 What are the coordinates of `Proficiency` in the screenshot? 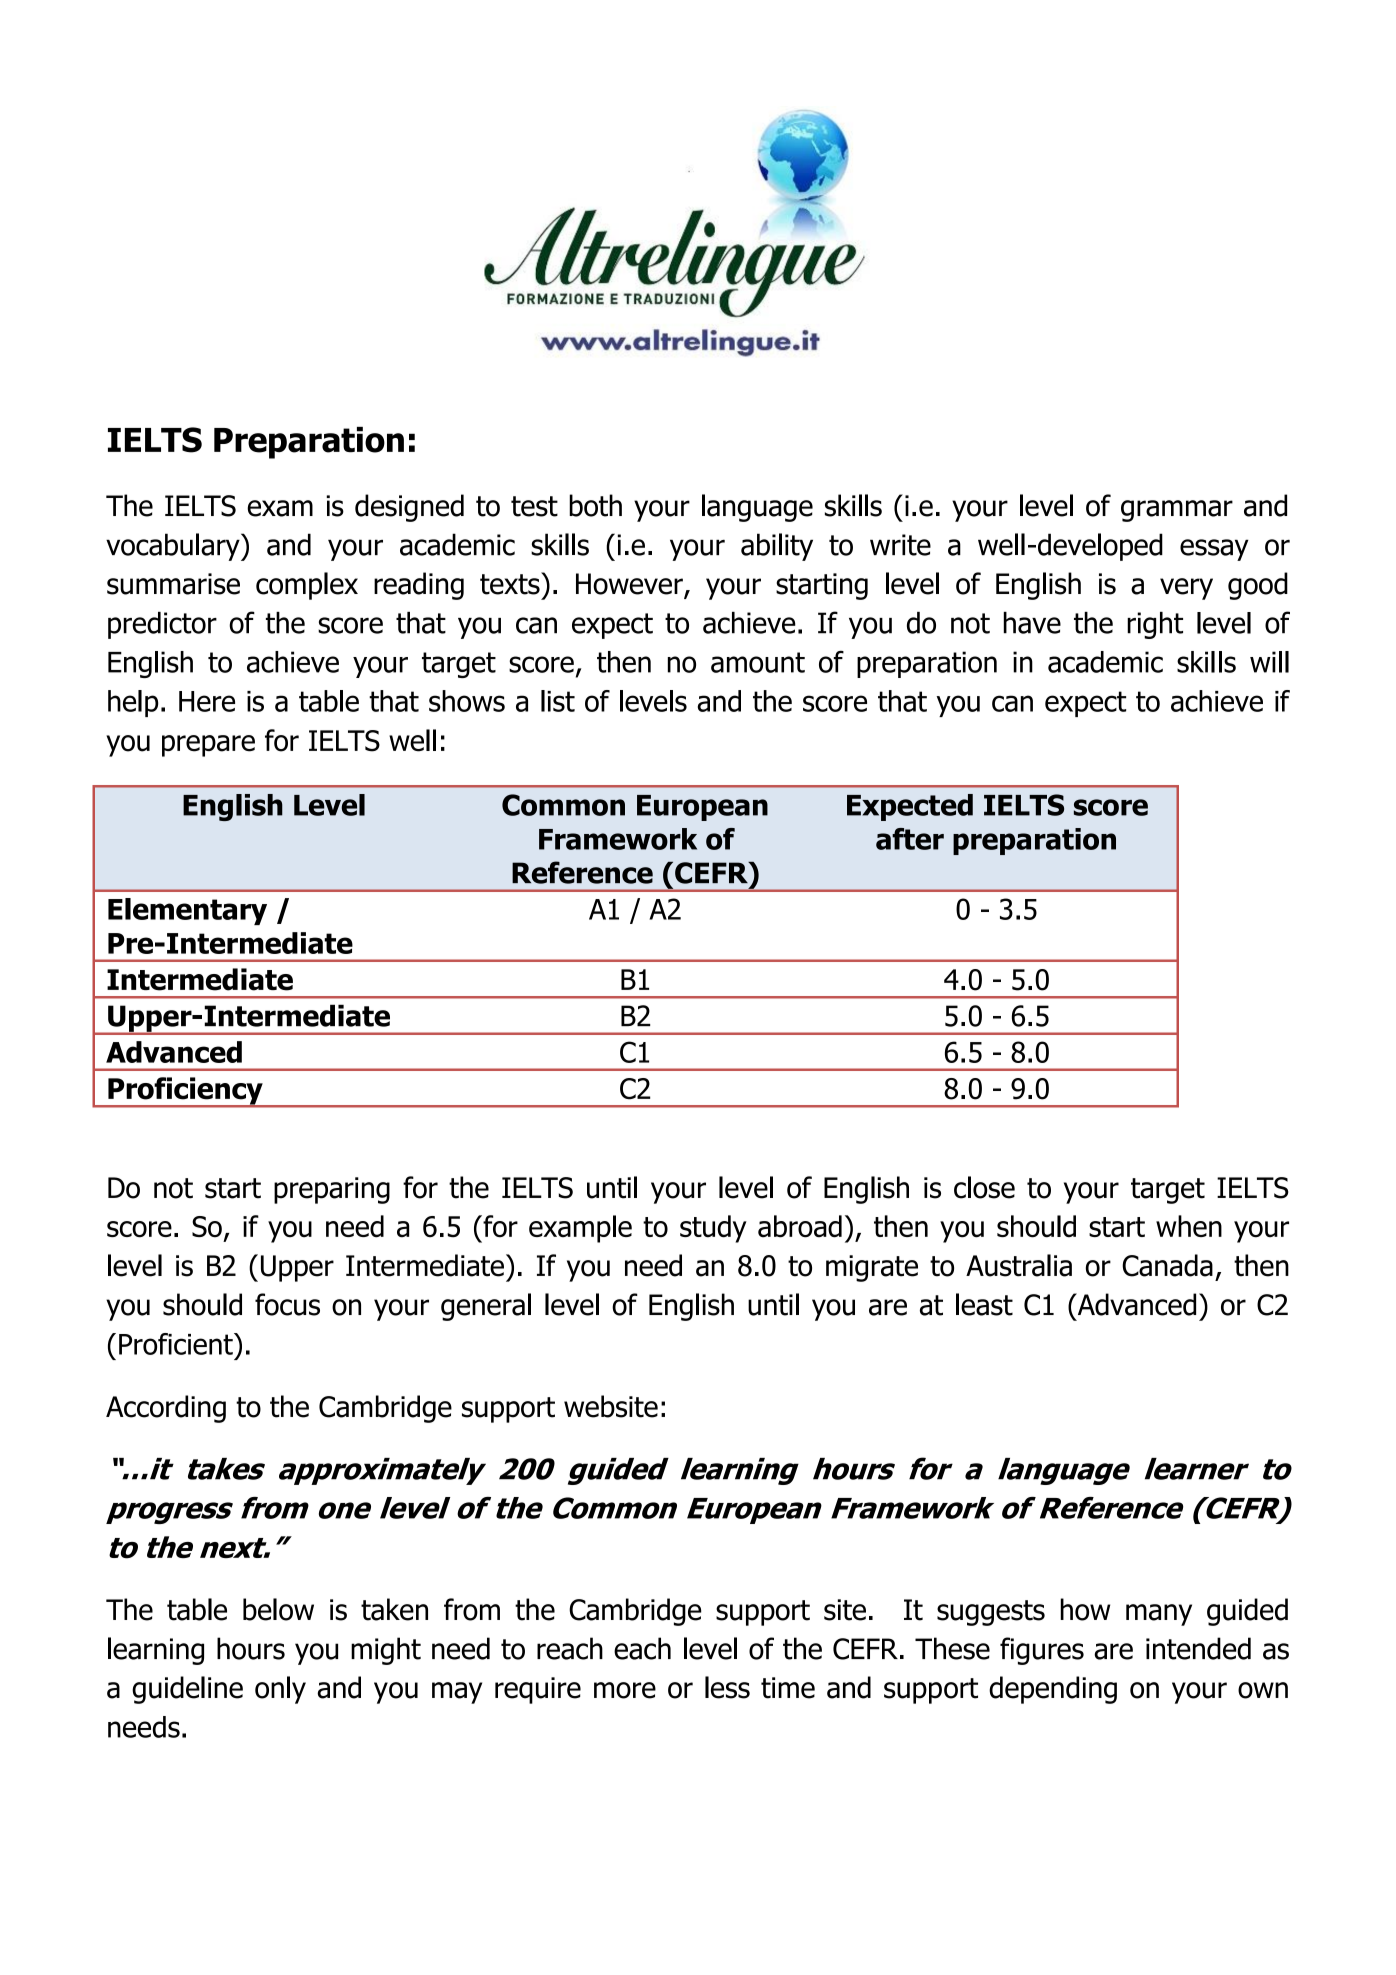 It's located at (185, 1092).
